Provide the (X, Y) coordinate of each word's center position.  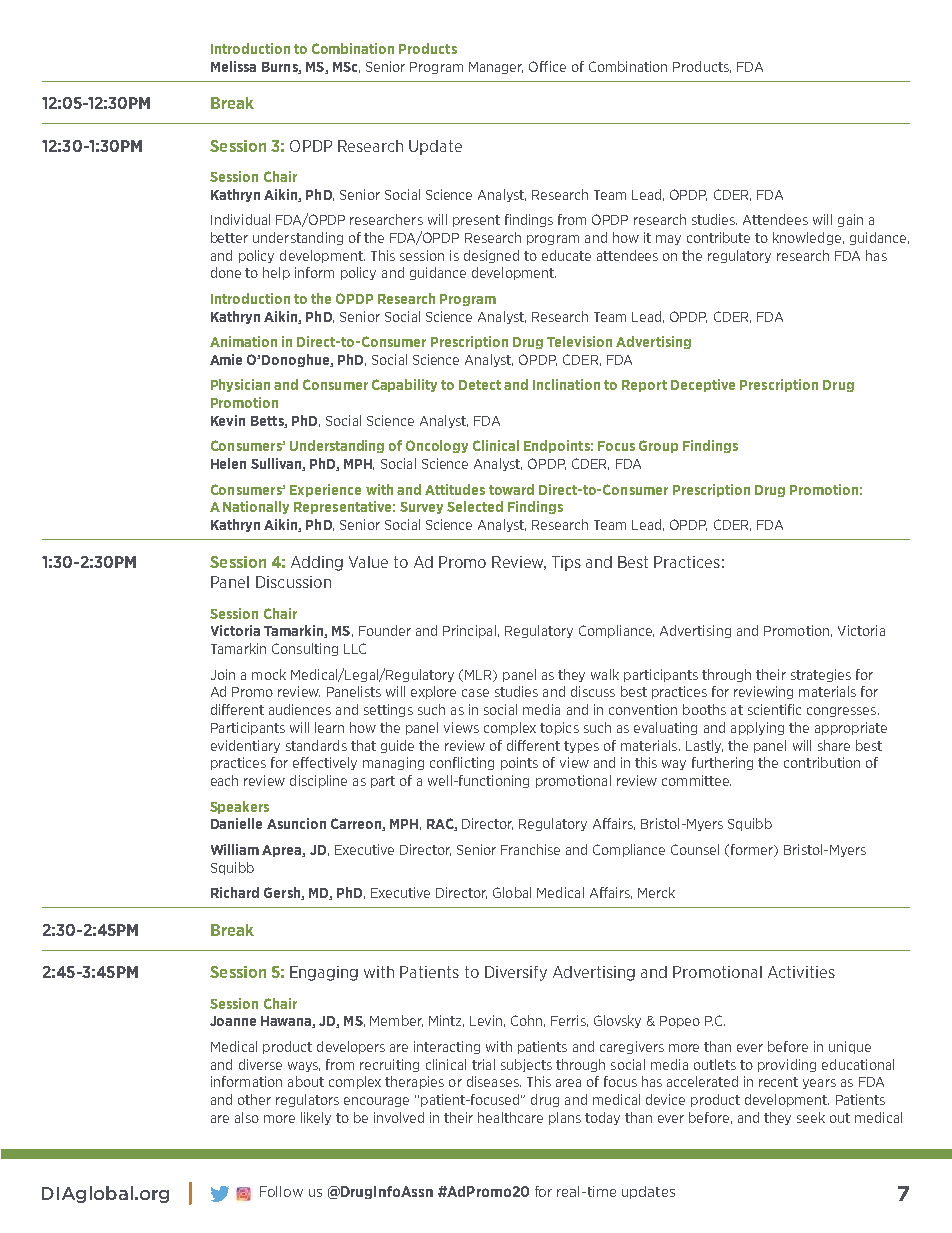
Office (547, 66)
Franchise (530, 849)
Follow (281, 1191)
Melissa (233, 66)
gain (850, 220)
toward (511, 489)
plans (565, 1118)
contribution (822, 762)
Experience (325, 490)
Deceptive (703, 385)
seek (811, 1117)
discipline (318, 781)
